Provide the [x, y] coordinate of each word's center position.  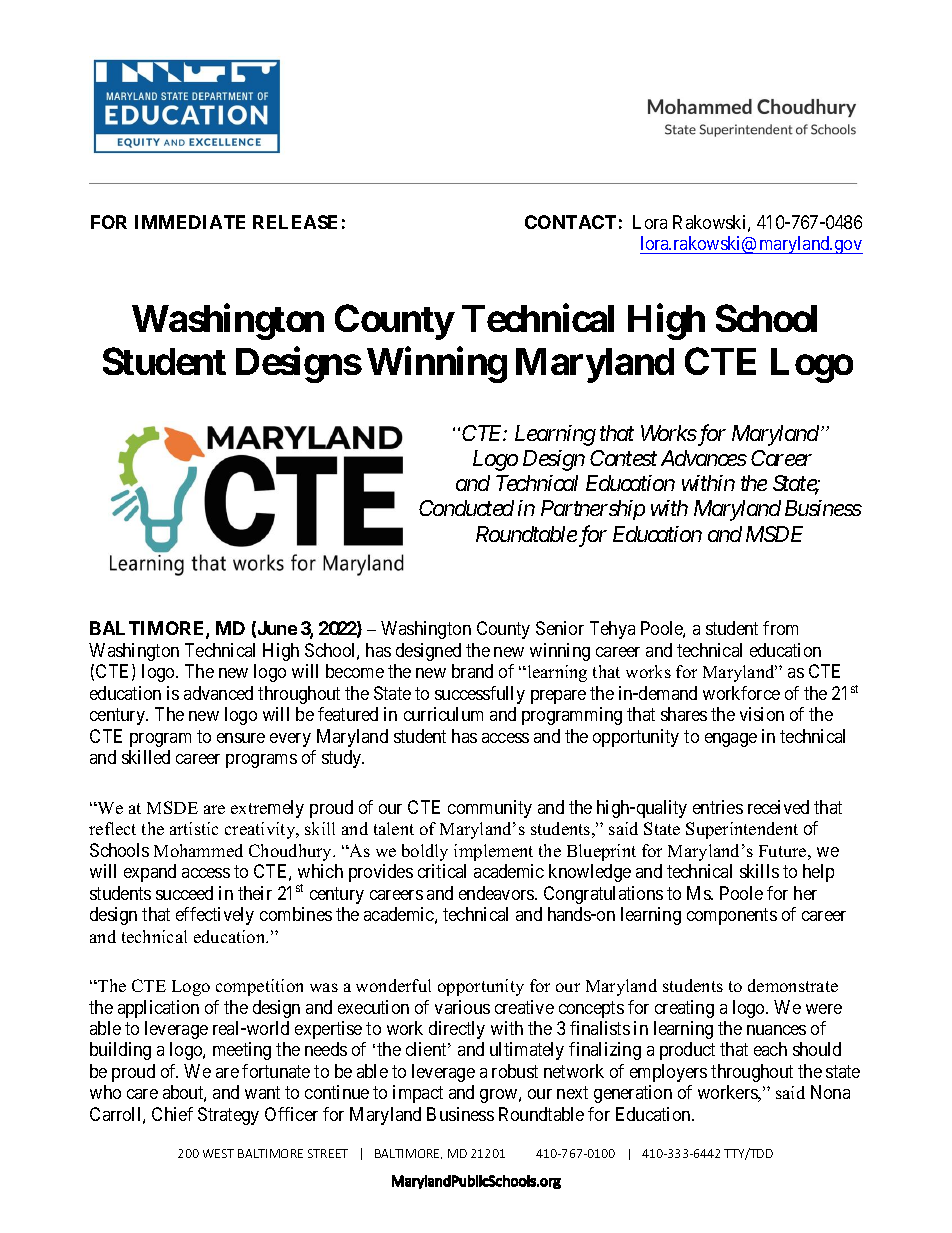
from [780, 628]
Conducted [466, 508]
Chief [172, 1114]
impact [418, 1094]
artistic [194, 828]
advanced [218, 693]
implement [493, 852]
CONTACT [570, 222]
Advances [704, 458]
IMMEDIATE [190, 222]
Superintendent [742, 830]
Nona [830, 1092]
